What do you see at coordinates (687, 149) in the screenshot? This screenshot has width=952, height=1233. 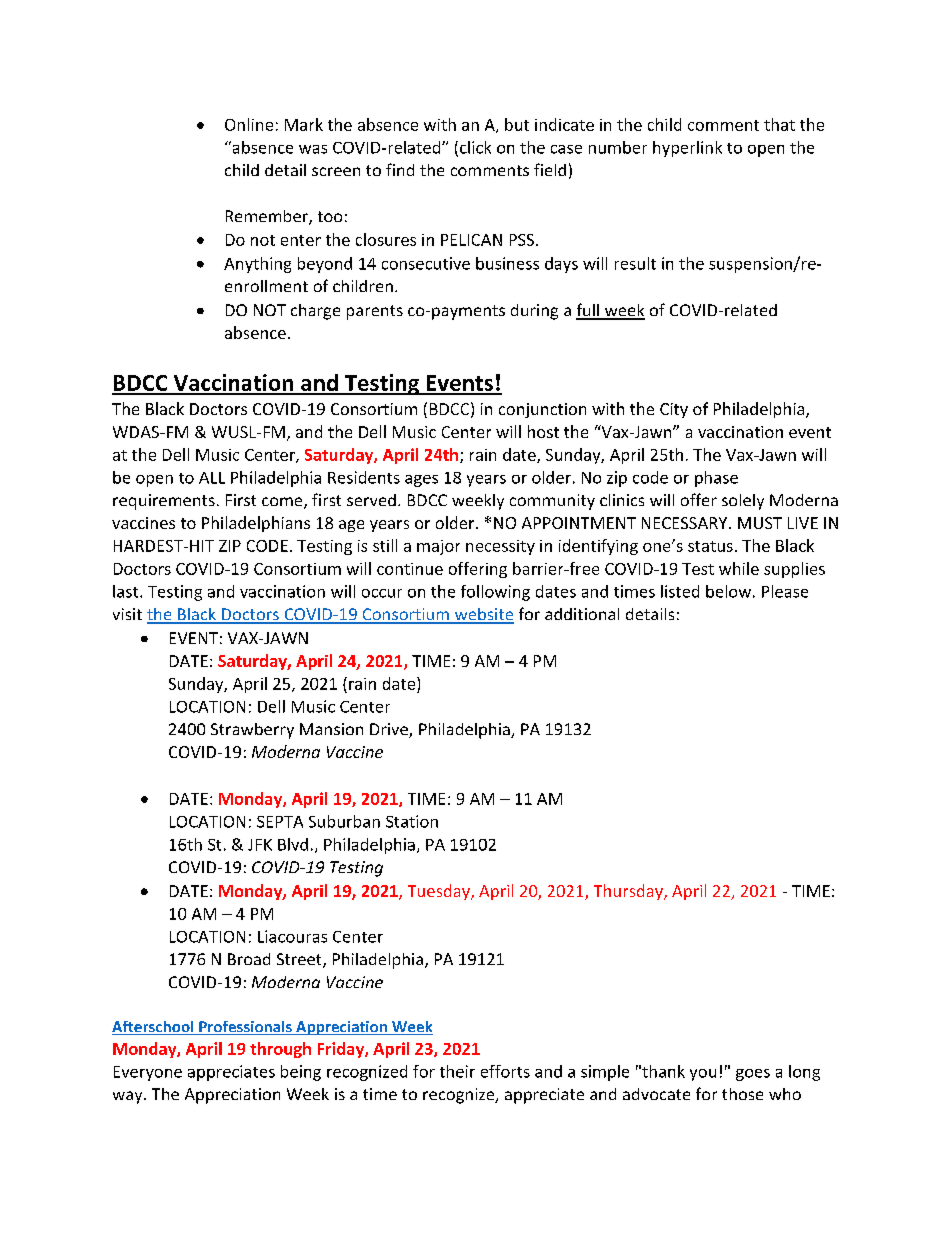 I see `hyperlink` at bounding box center [687, 149].
